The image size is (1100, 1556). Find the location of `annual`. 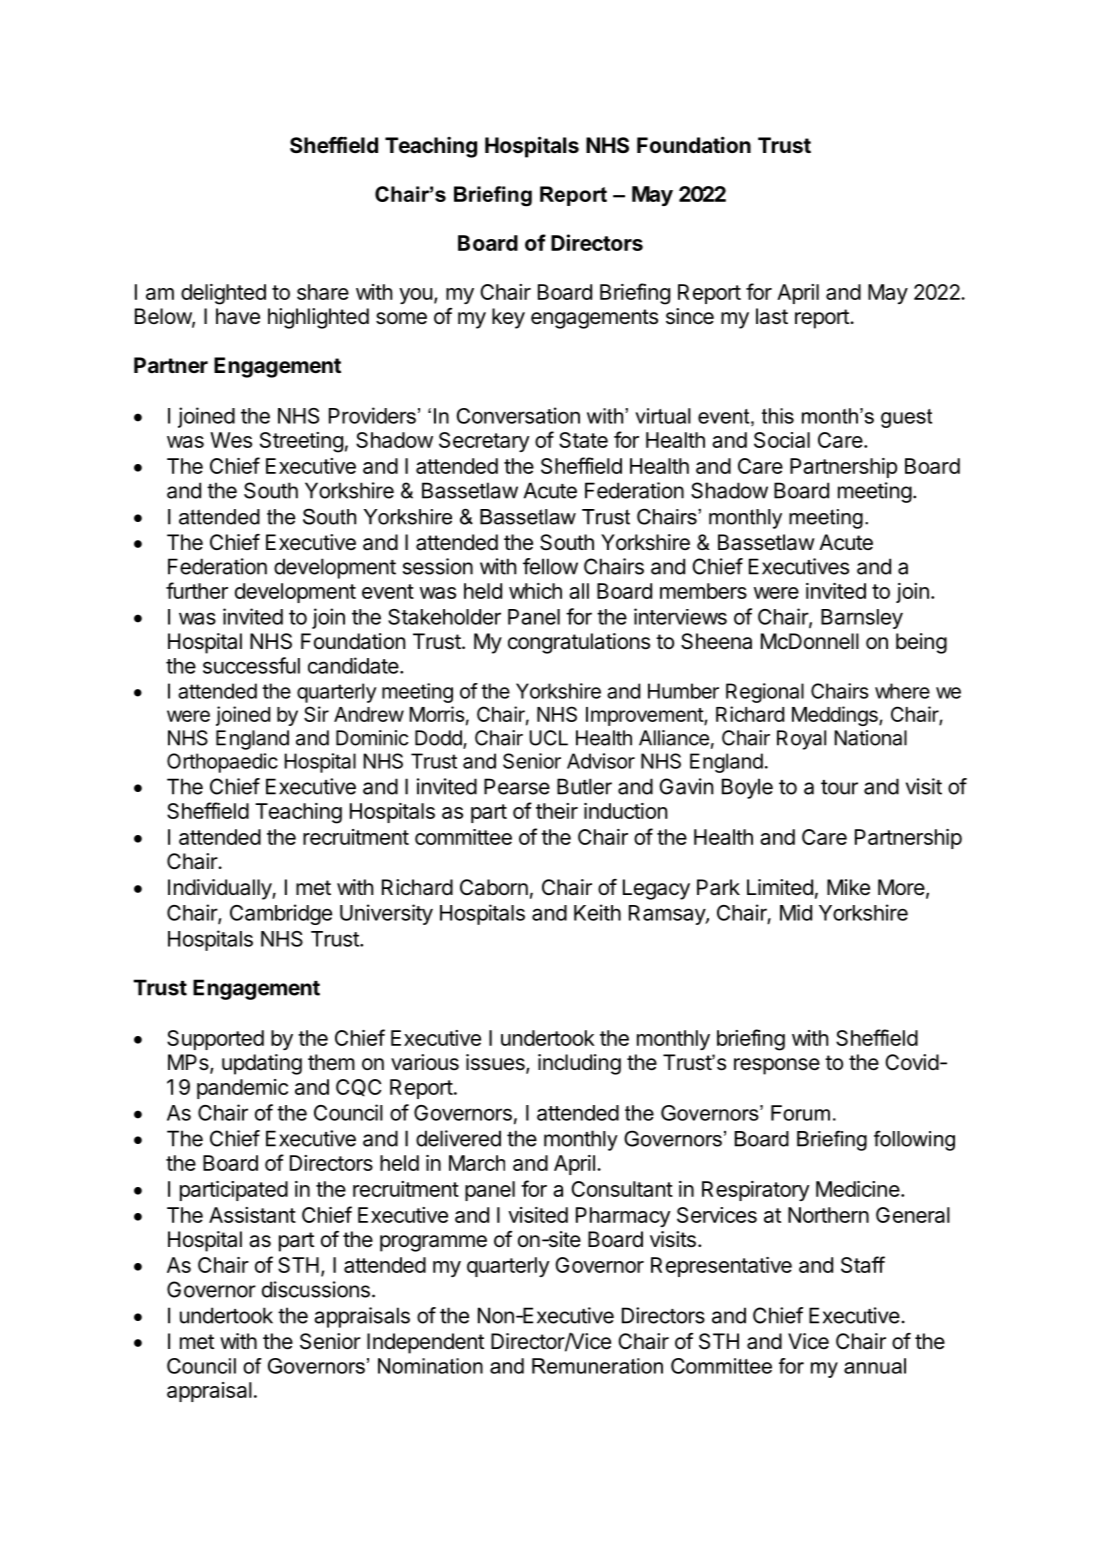

annual is located at coordinates (875, 1366).
